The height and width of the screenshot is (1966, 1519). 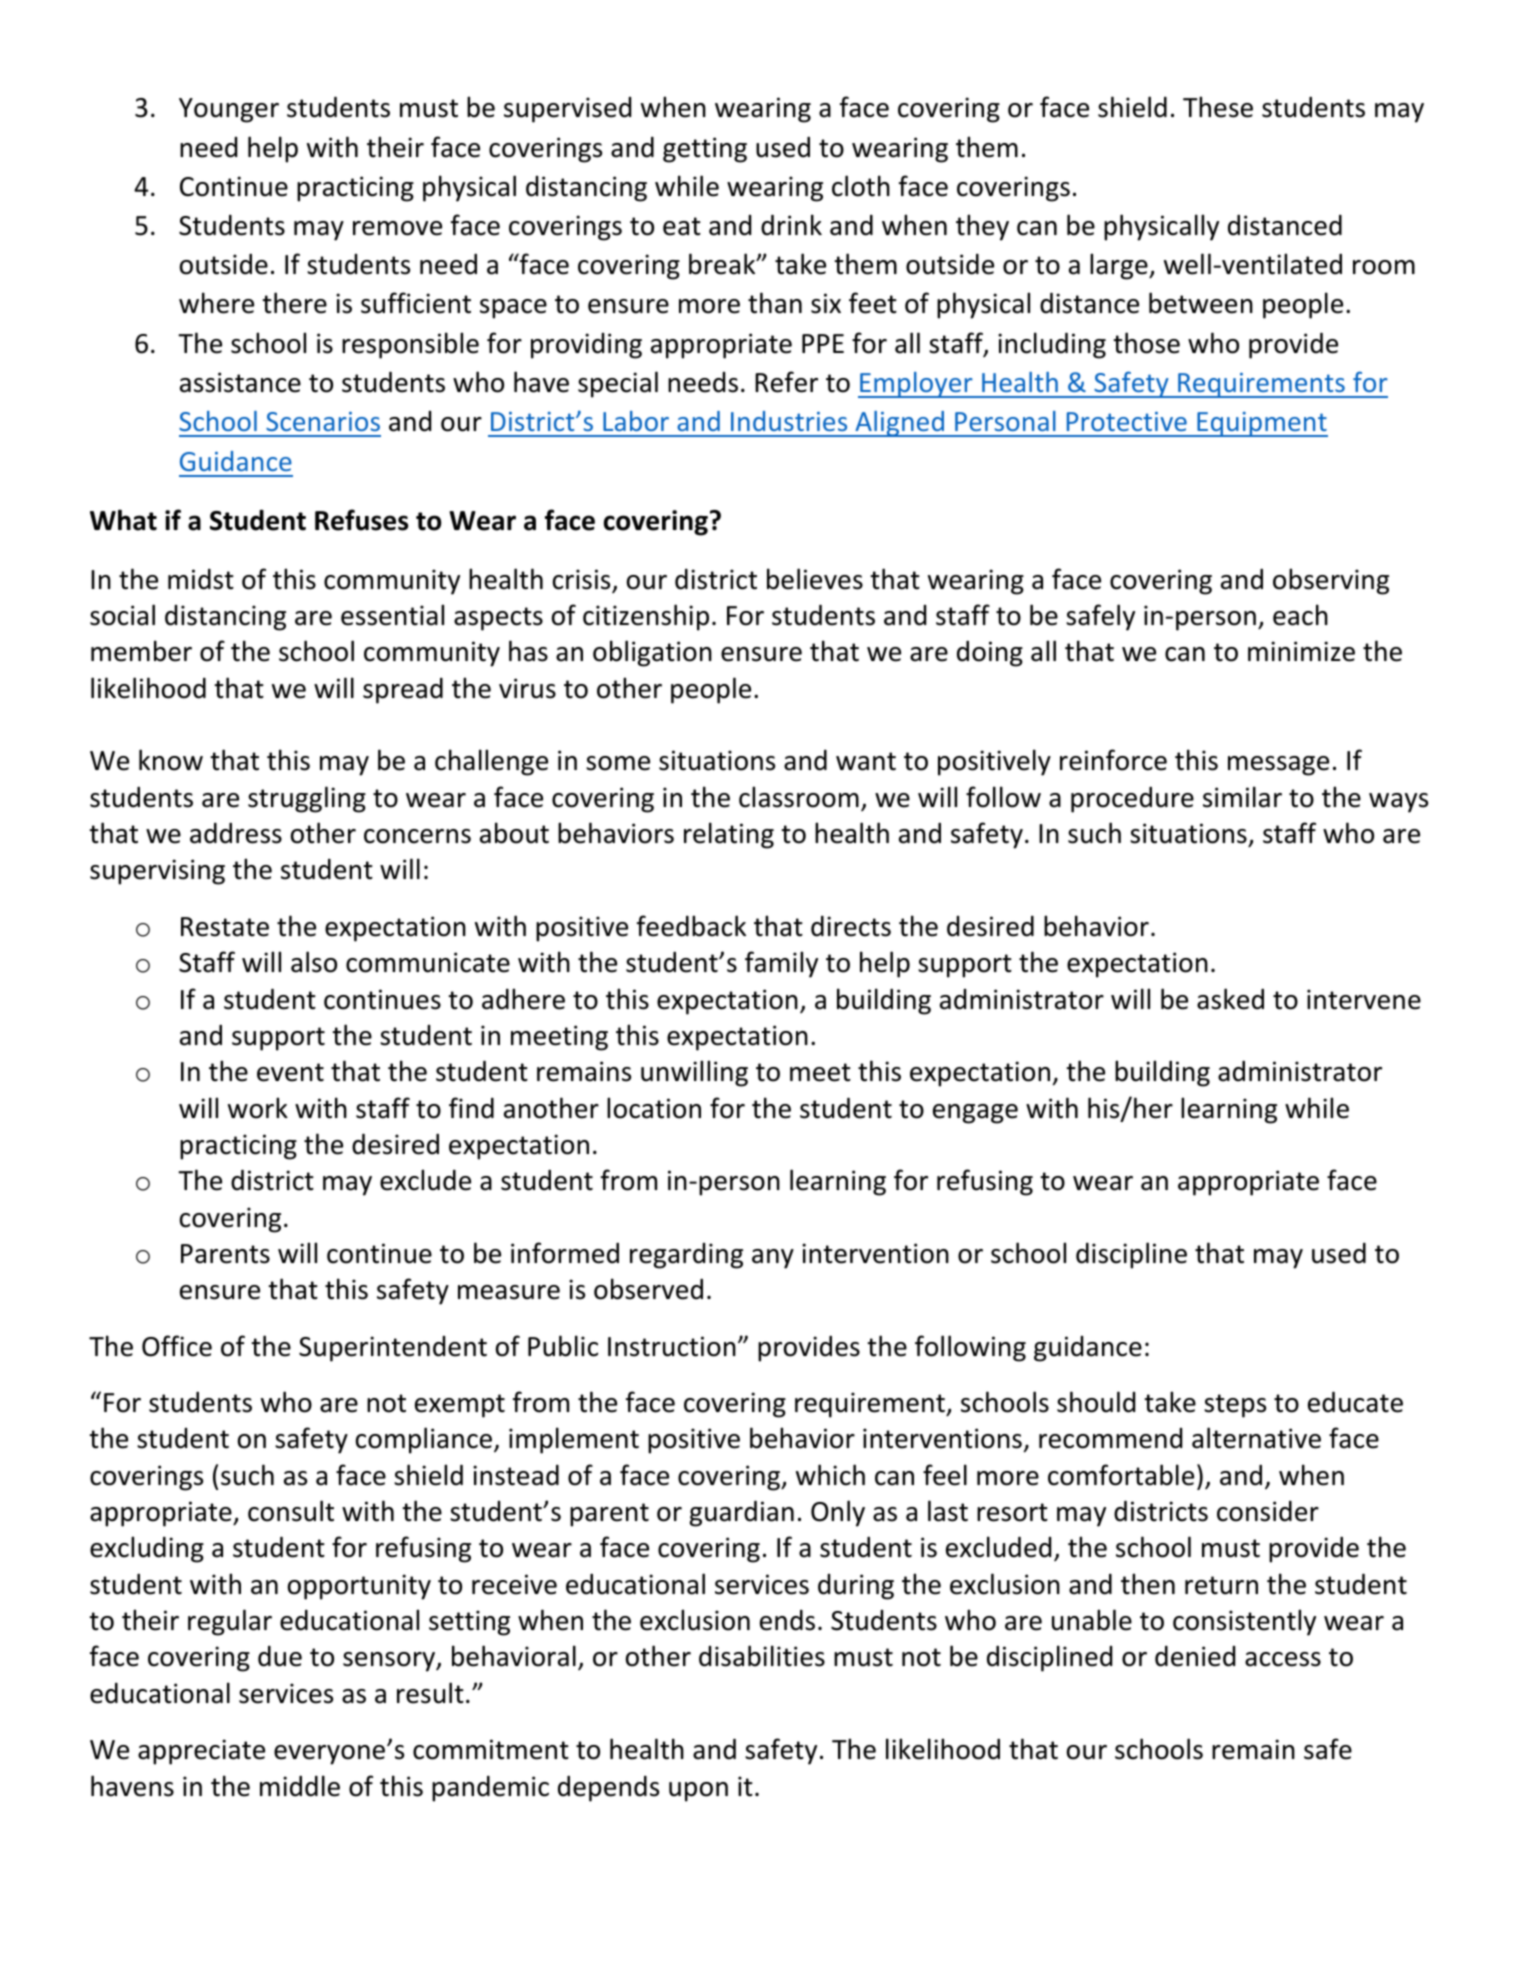 I want to click on middle, so click(x=300, y=1786).
